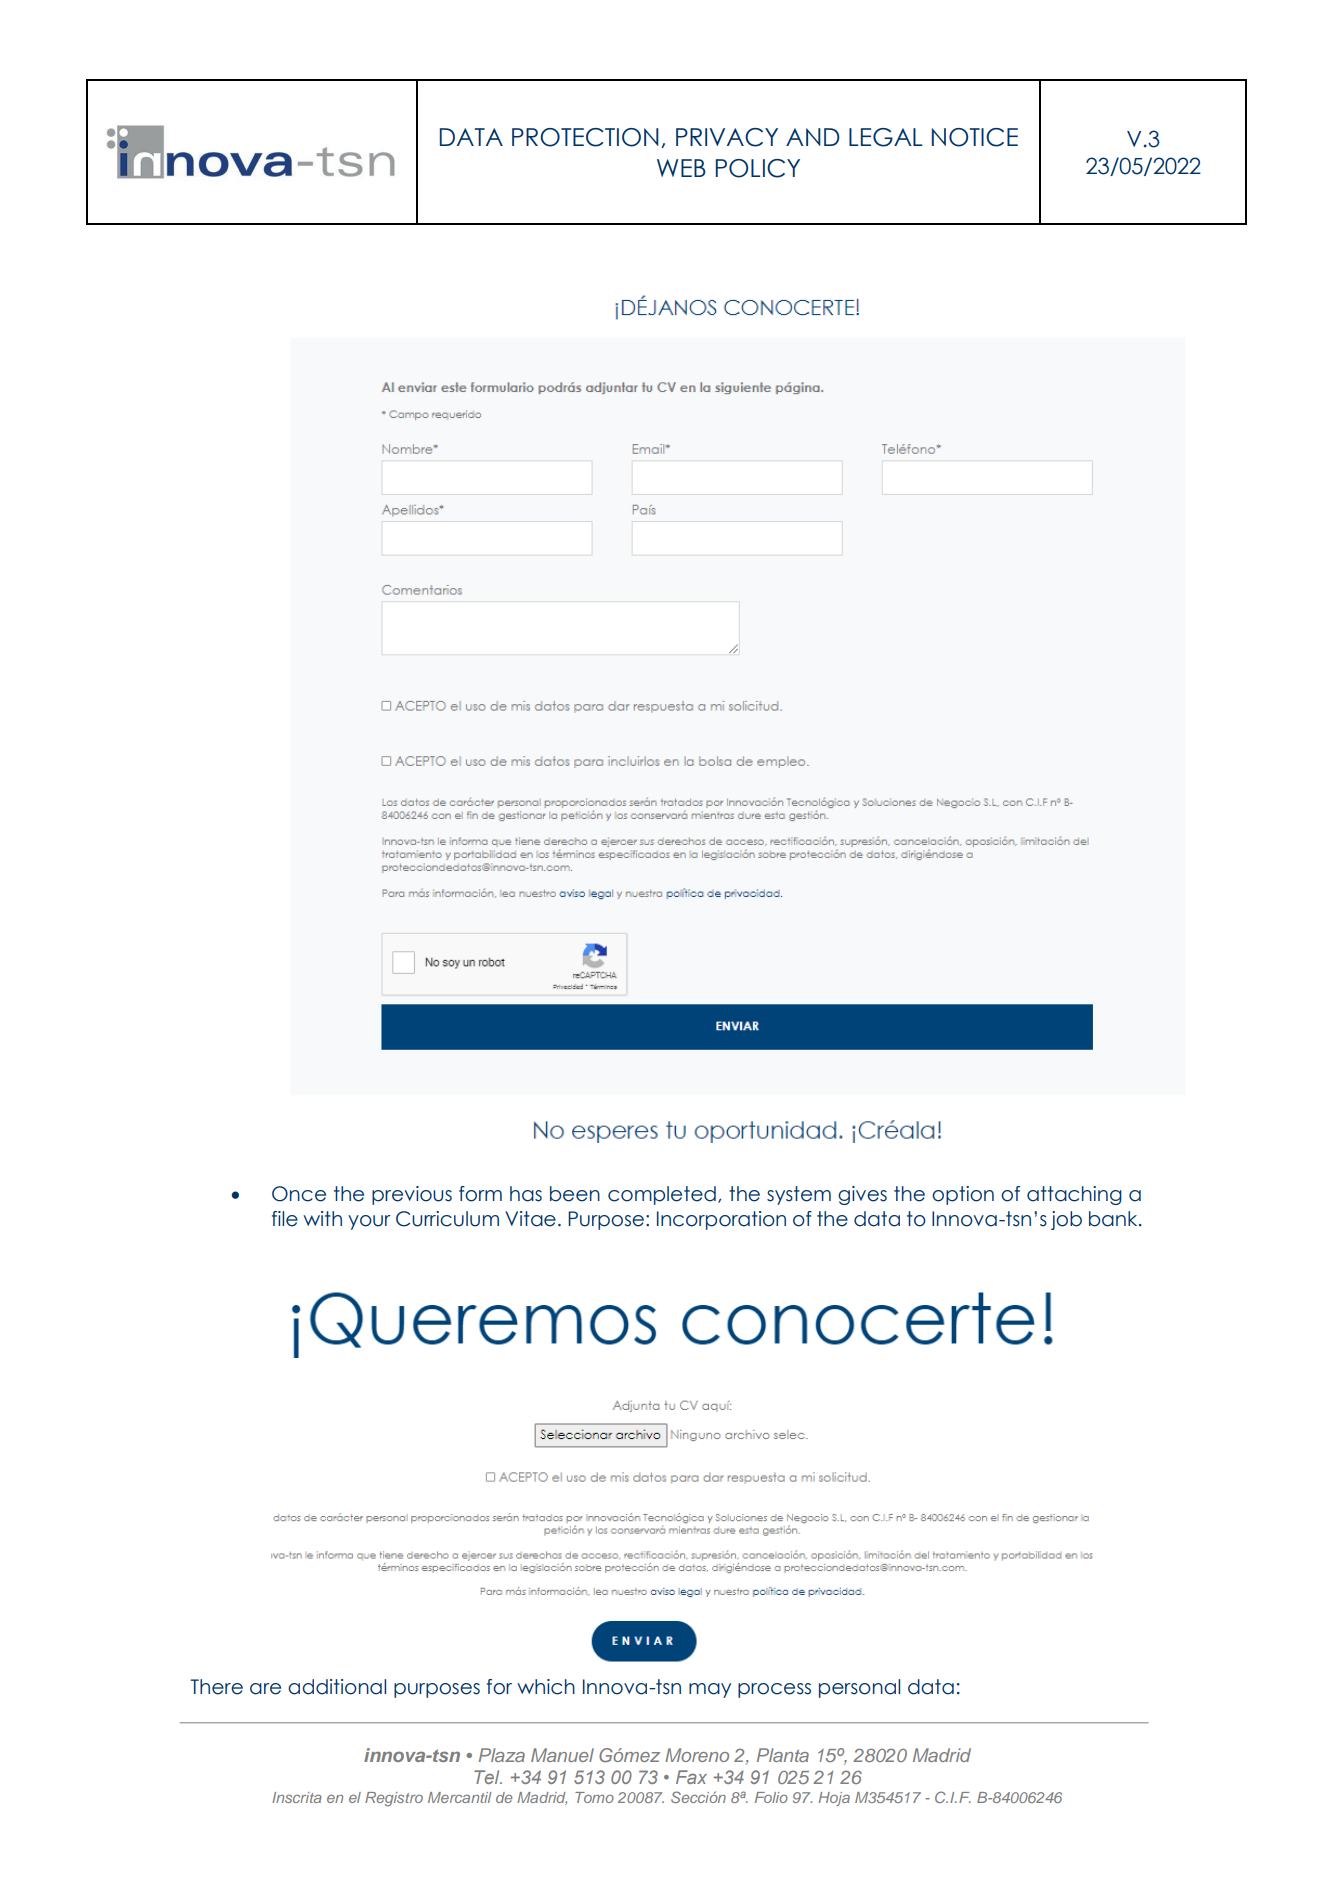 The image size is (1333, 1885). Describe the element at coordinates (322, 1218) in the image. I see `with` at that location.
